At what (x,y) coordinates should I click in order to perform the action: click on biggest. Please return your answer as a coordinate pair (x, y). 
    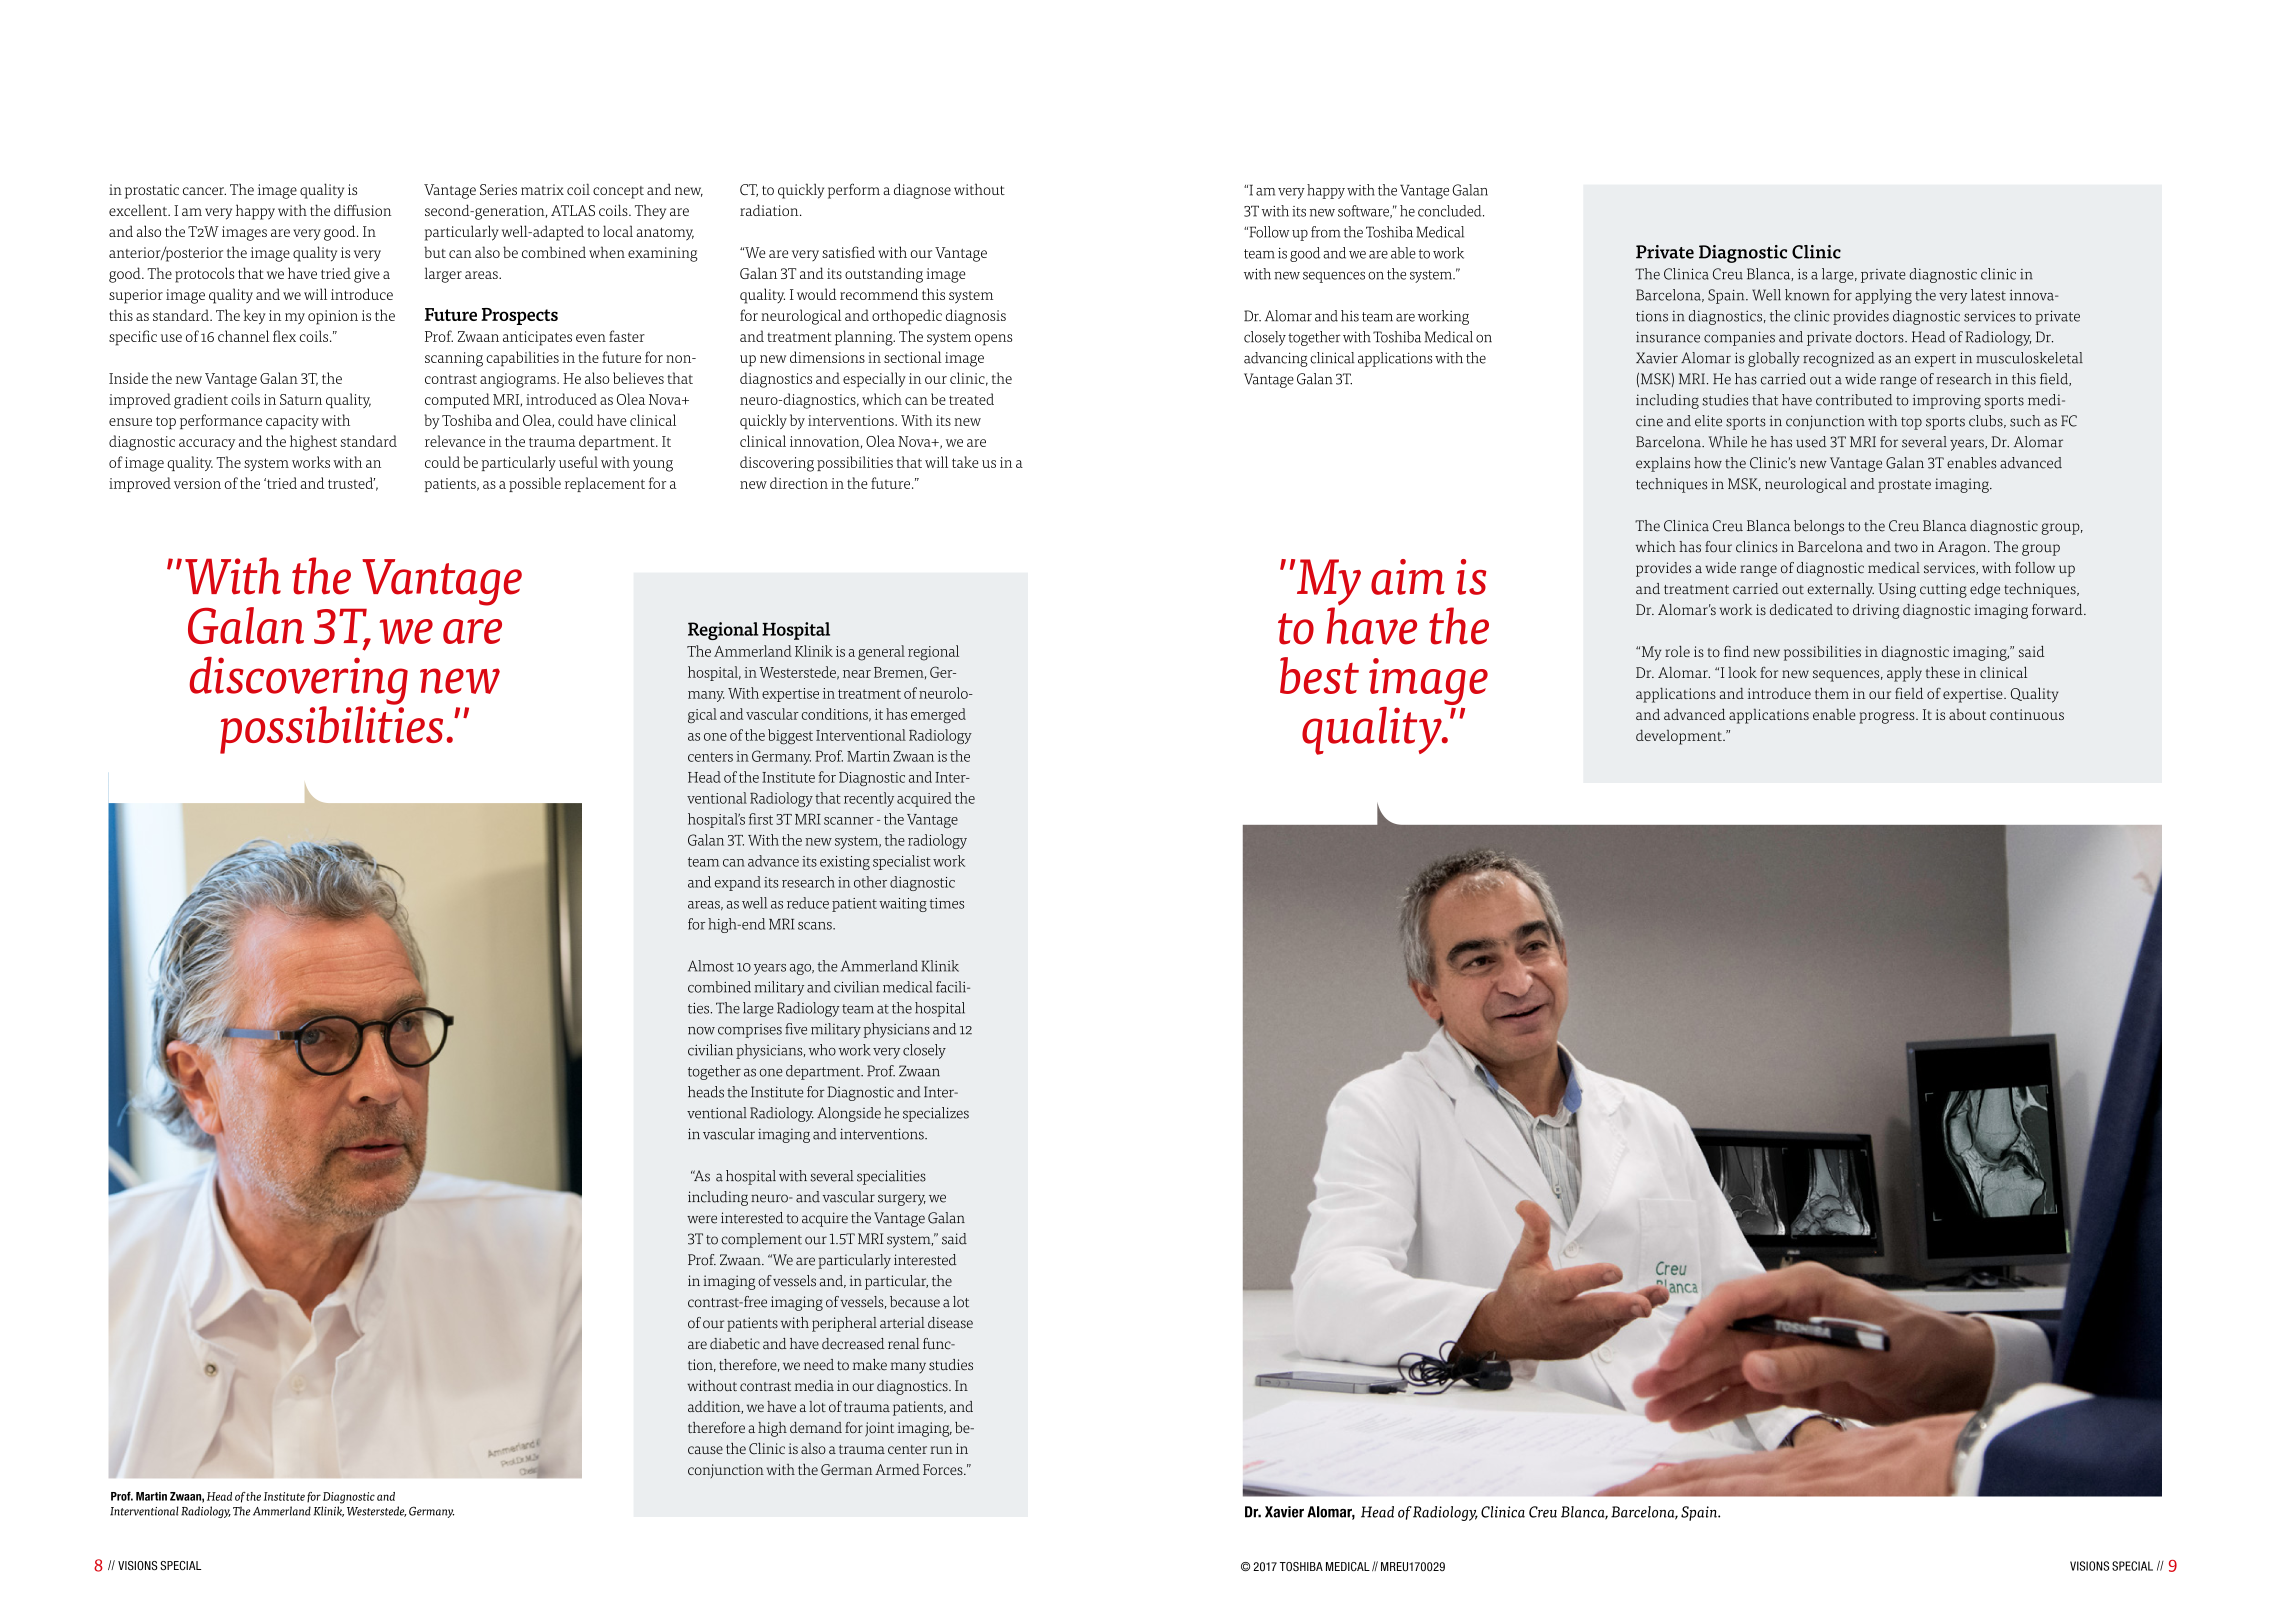
    Looking at the image, I should click on (790, 737).
